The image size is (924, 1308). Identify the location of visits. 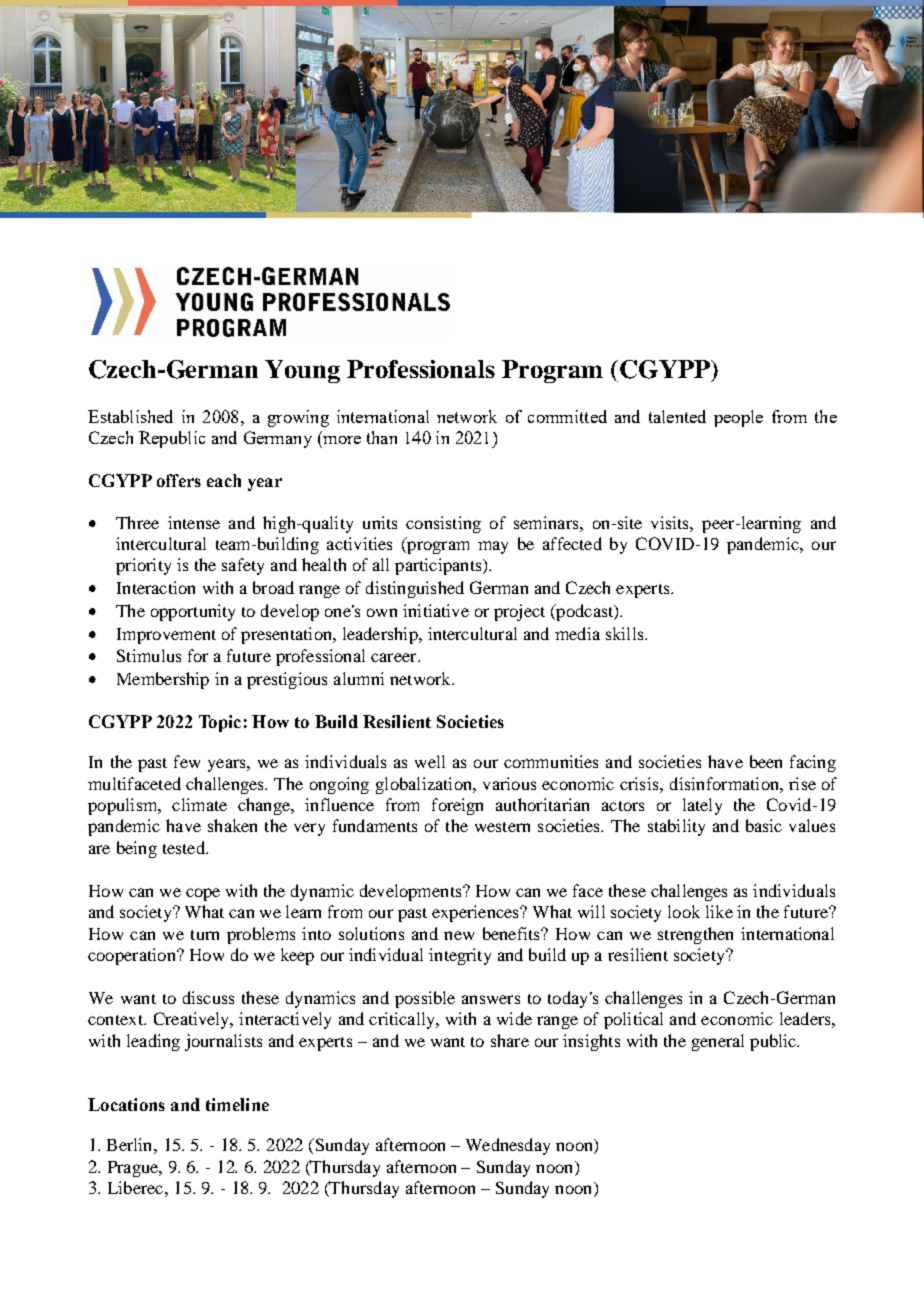
(671, 522).
